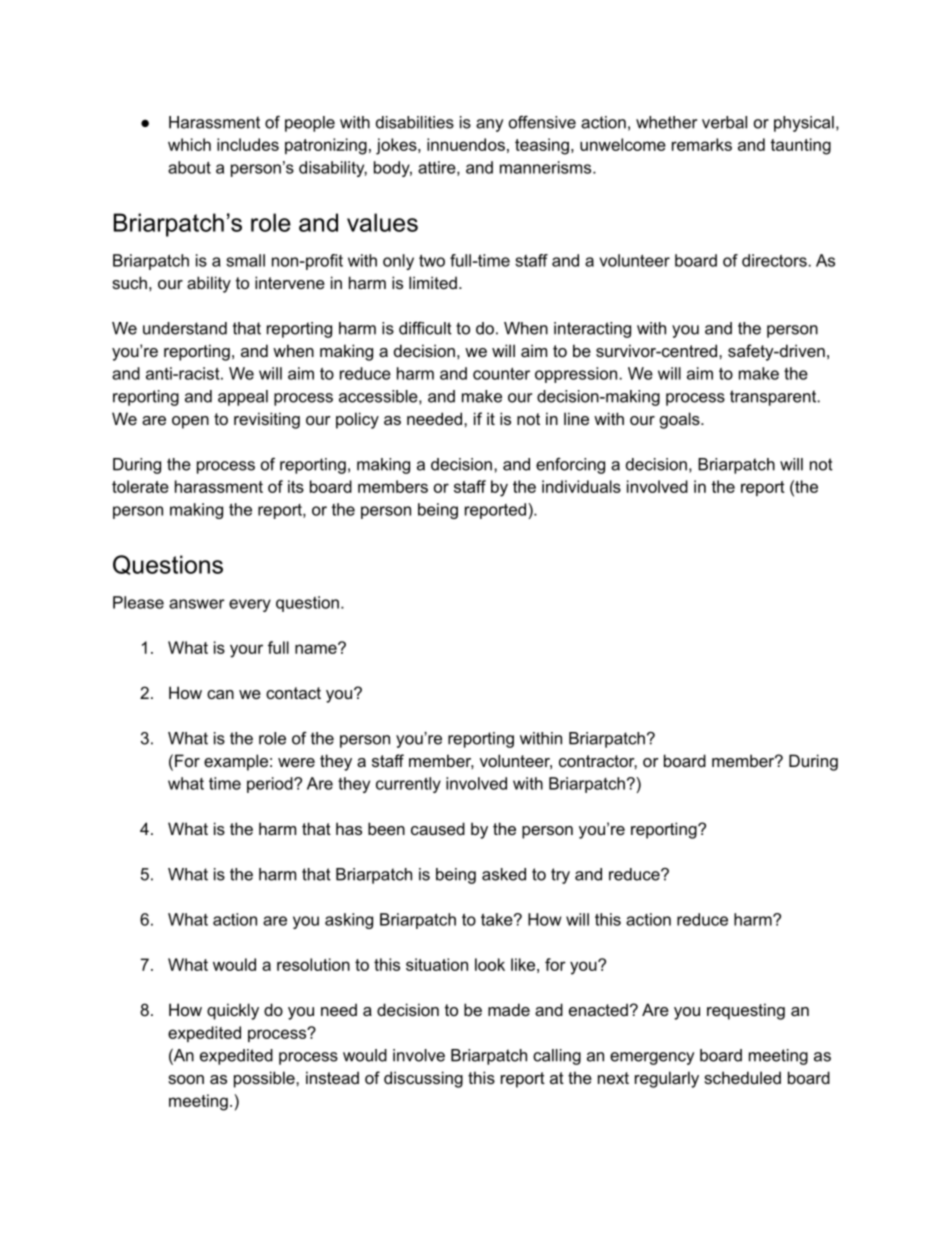  What do you see at coordinates (742, 1077) in the page?
I see `scheduled` at bounding box center [742, 1077].
